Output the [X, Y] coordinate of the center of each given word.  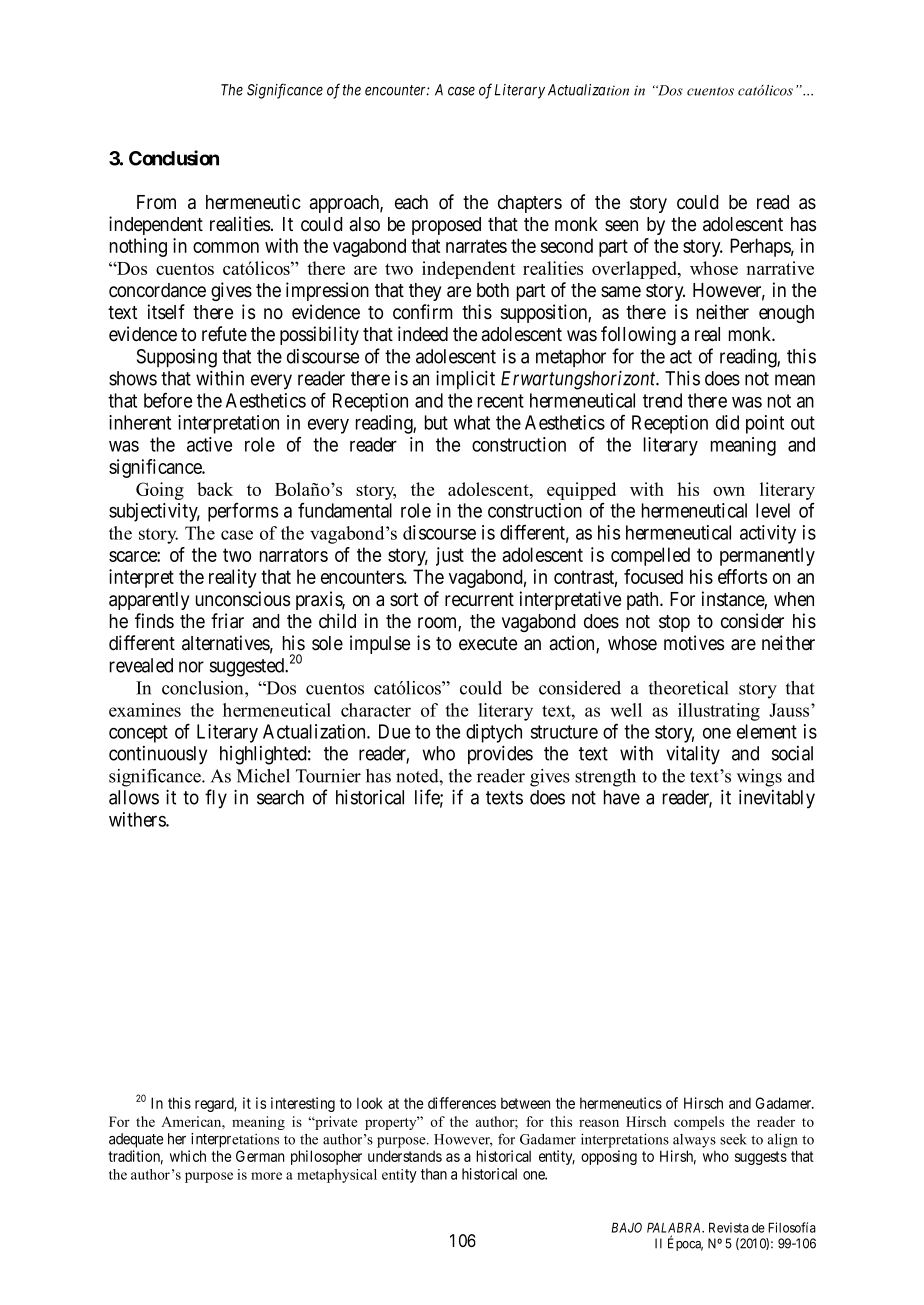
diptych [494, 733]
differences [462, 1103]
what [472, 422]
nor [191, 667]
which [188, 1156]
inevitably [777, 799]
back [215, 489]
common [226, 247]
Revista [729, 1227]
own [729, 491]
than [434, 1174]
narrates [476, 246]
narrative [780, 268]
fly [216, 799]
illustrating [719, 712]
